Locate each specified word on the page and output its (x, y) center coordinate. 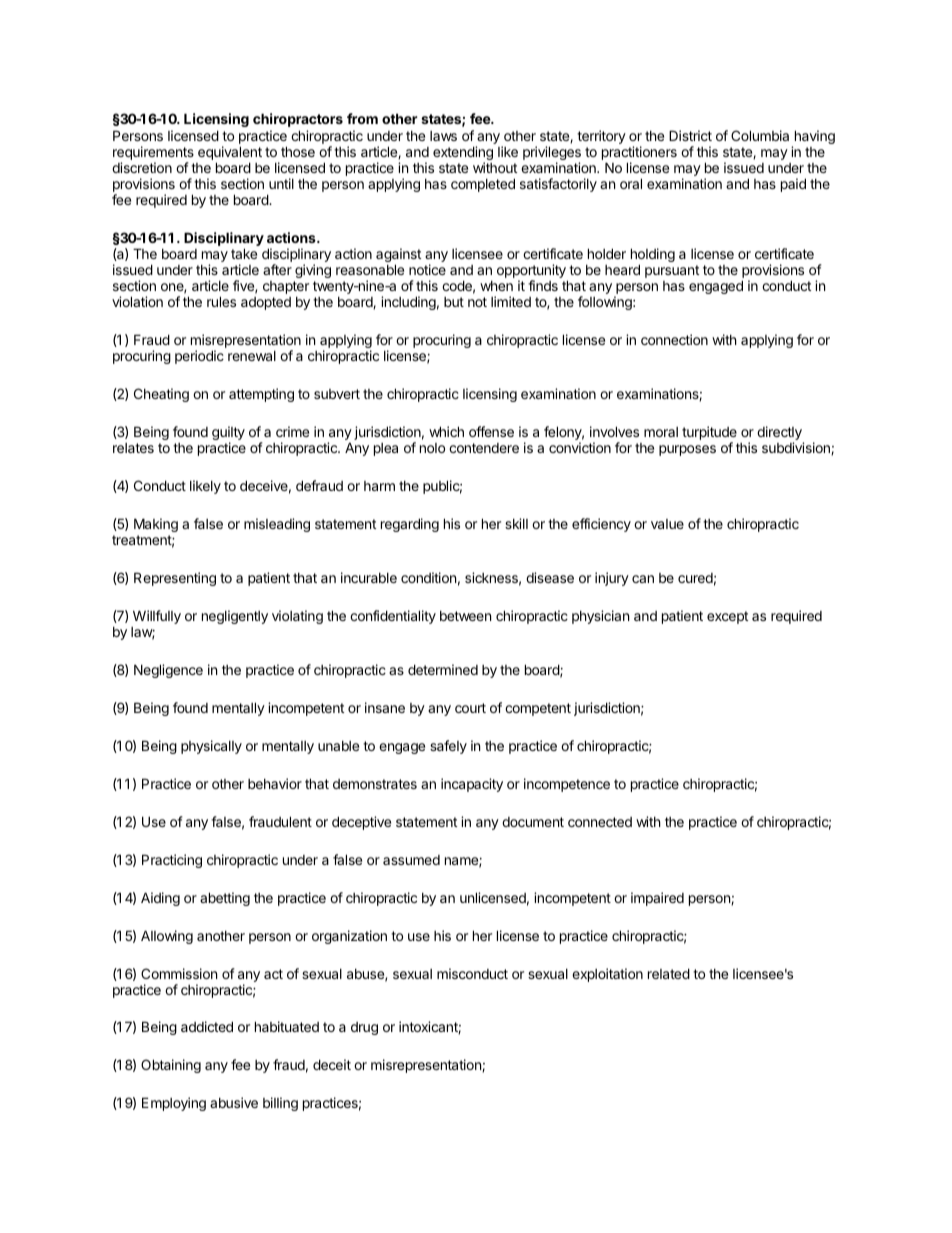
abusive (234, 1102)
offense (491, 431)
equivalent (230, 154)
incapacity (472, 785)
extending (463, 154)
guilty (228, 434)
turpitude (709, 434)
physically (211, 747)
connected (600, 822)
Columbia (760, 135)
